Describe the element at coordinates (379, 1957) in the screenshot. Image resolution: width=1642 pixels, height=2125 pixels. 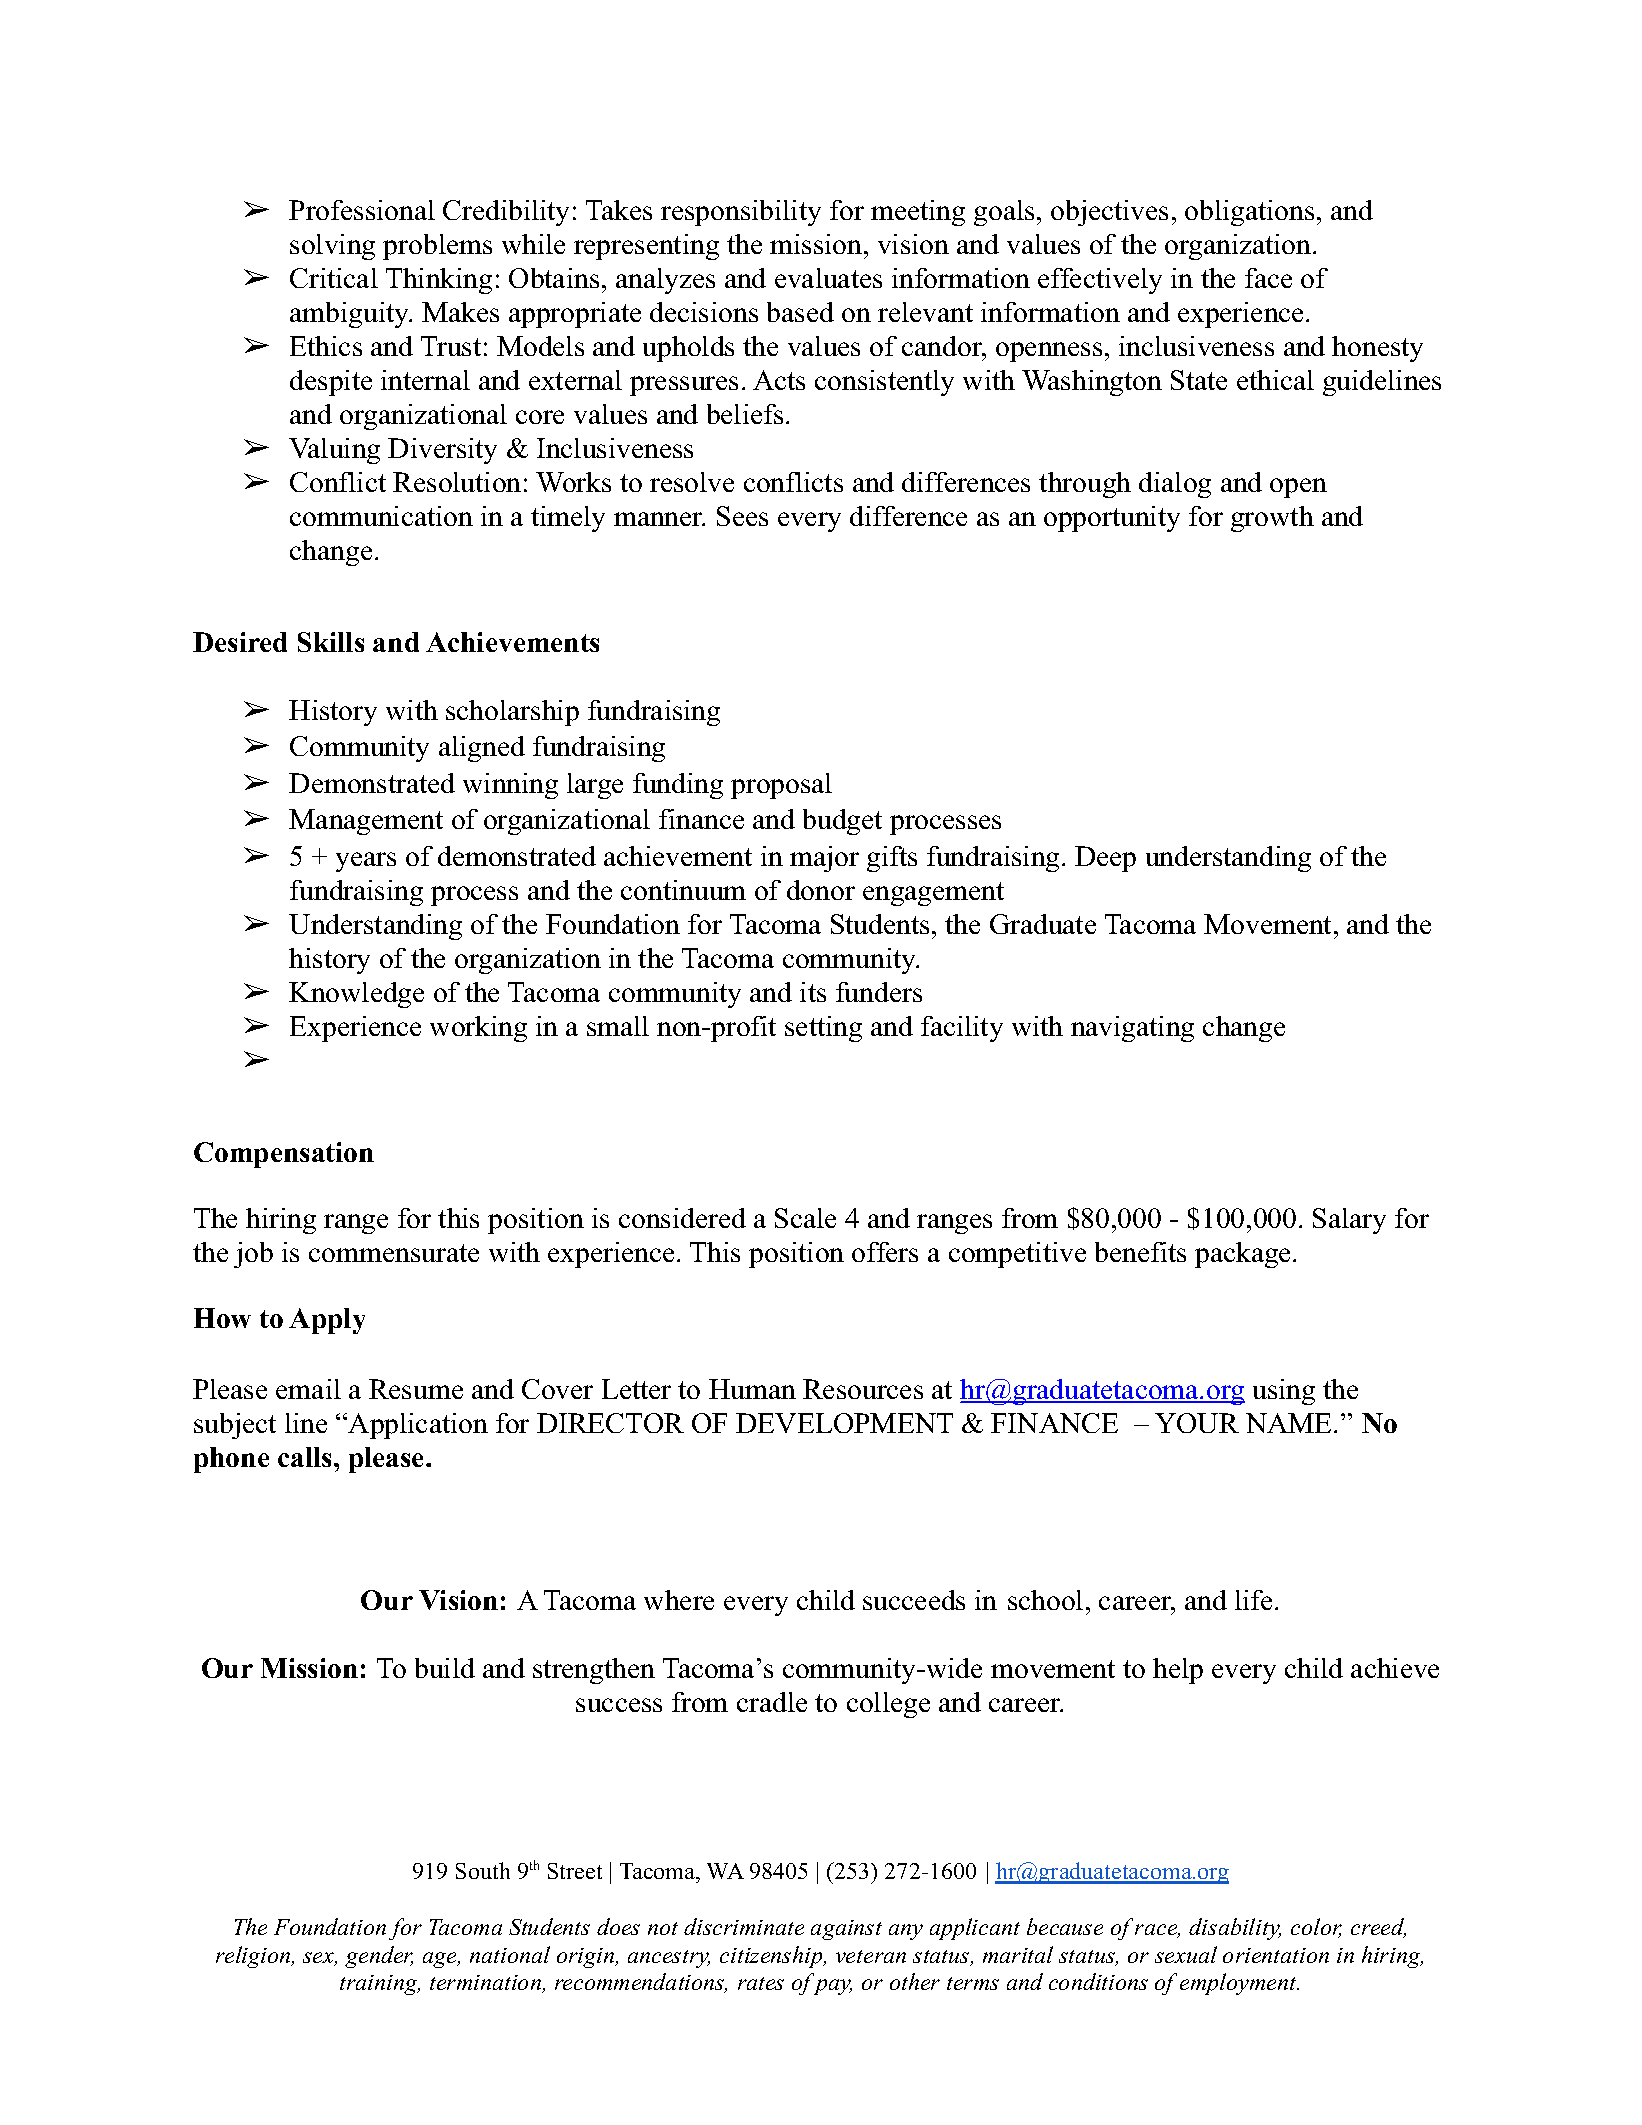
I see `gender` at that location.
